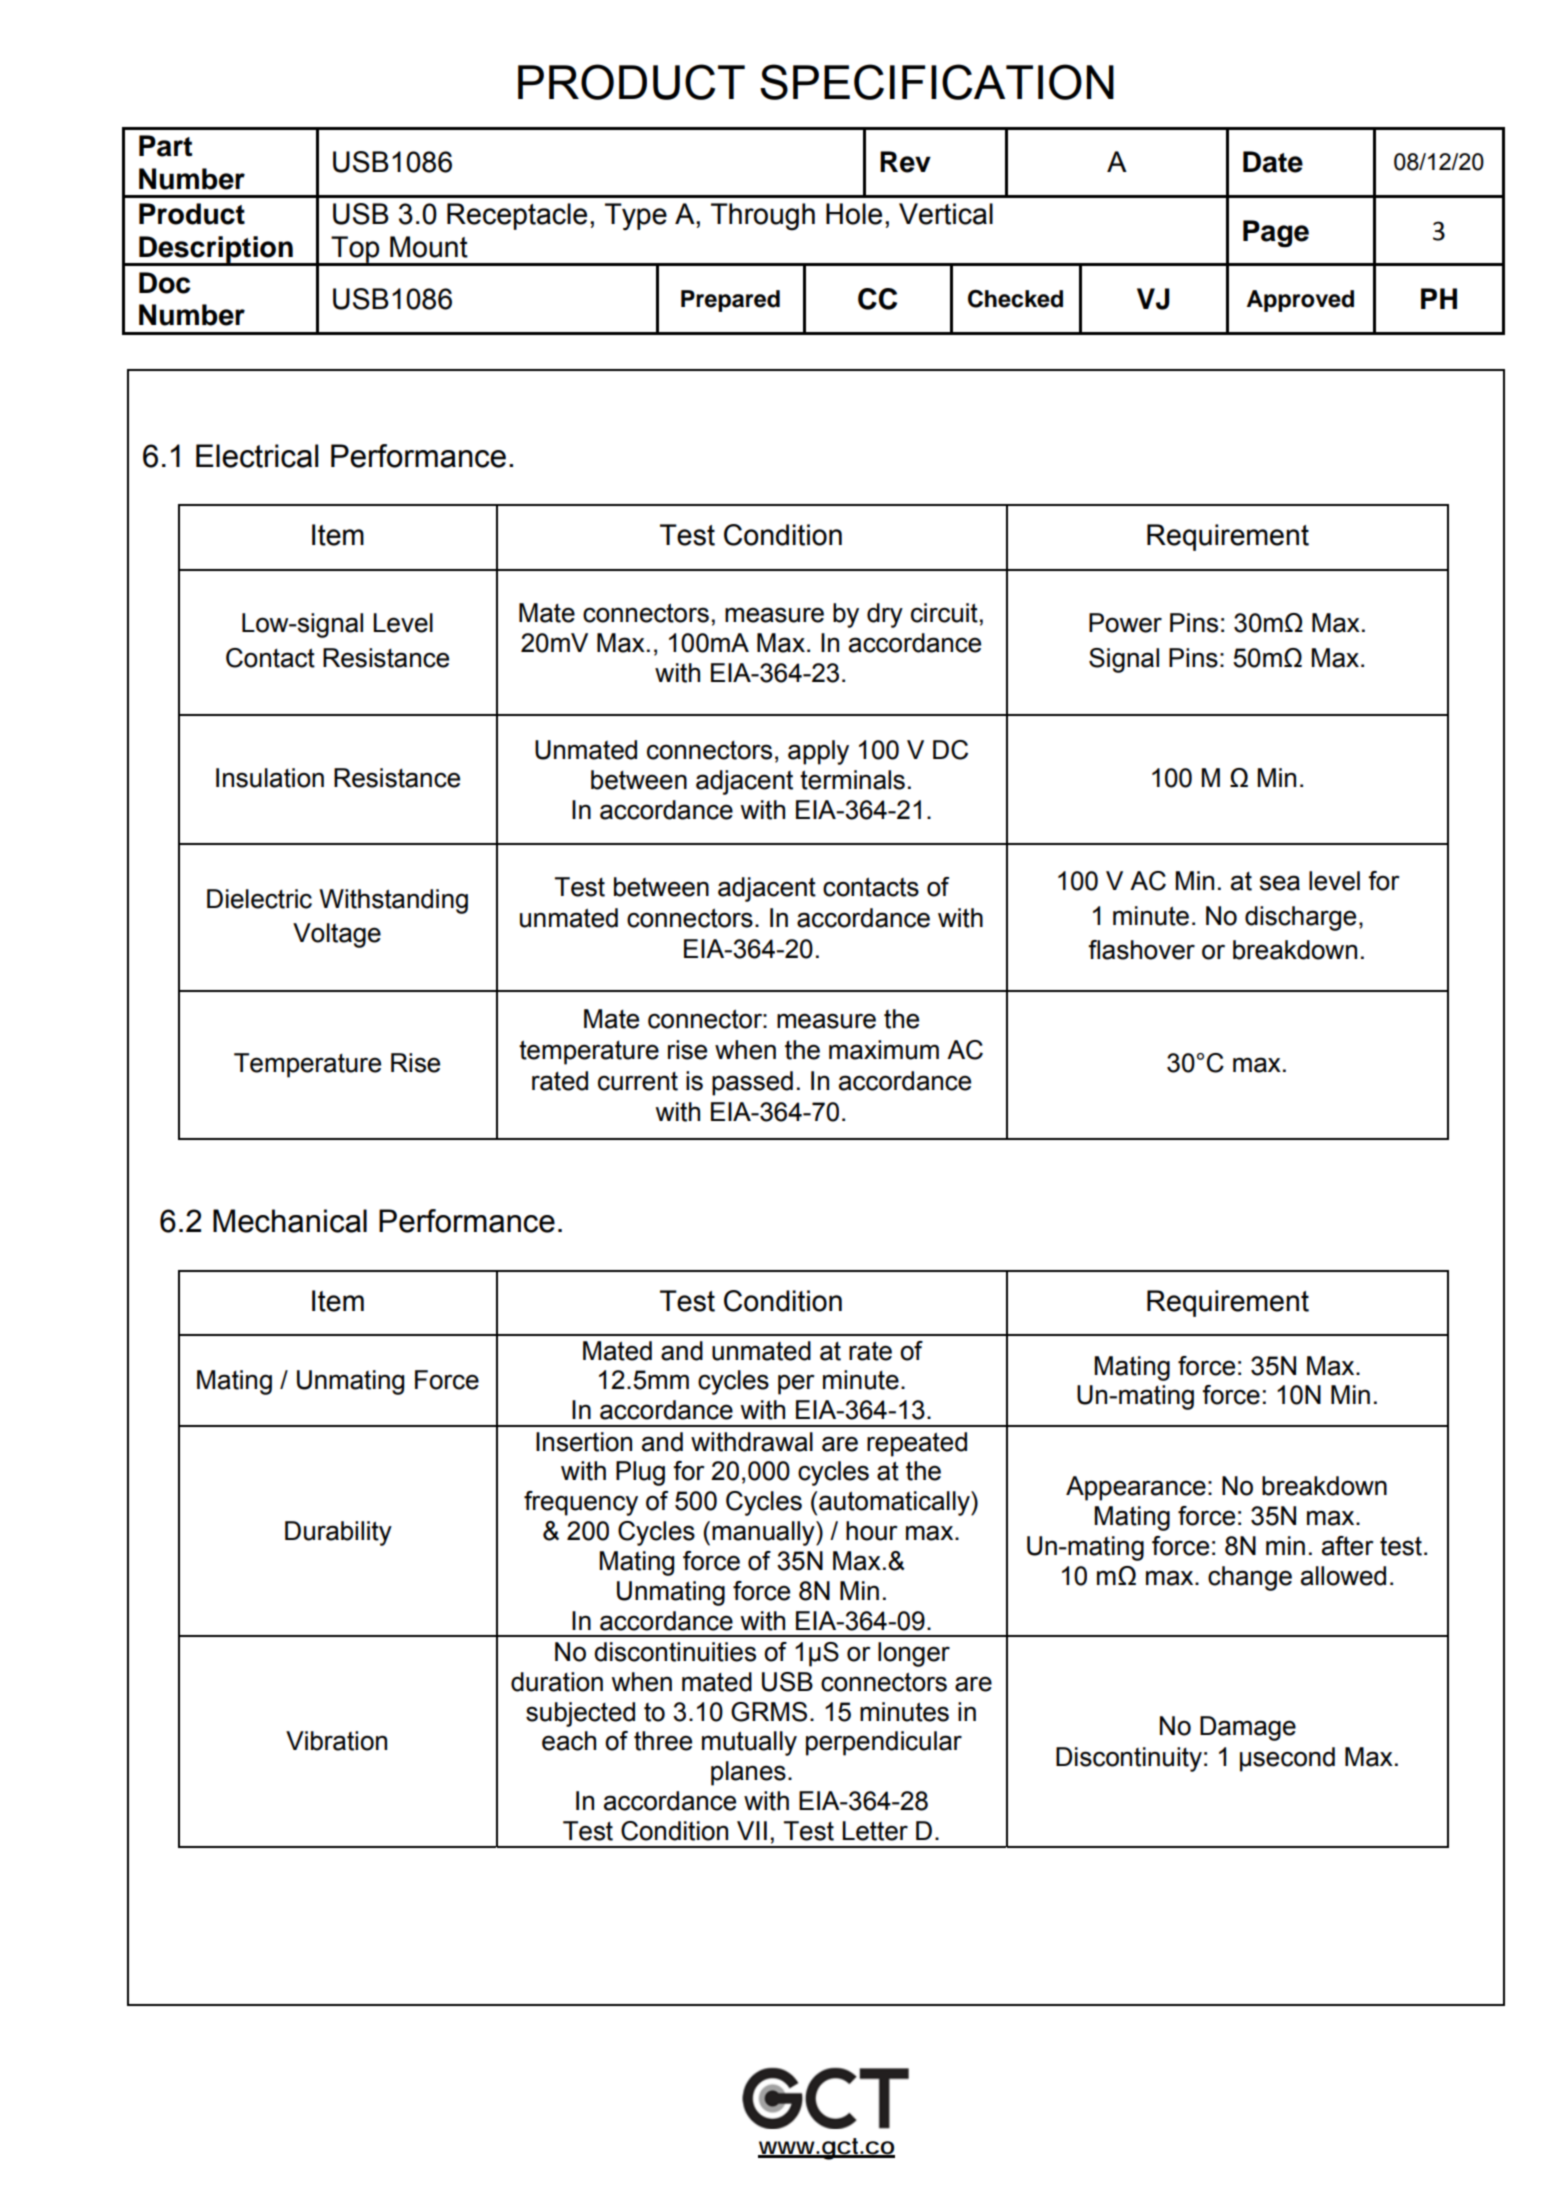 The width and height of the image is (1545, 2186). What do you see at coordinates (748, 1773) in the image?
I see `planes` at bounding box center [748, 1773].
